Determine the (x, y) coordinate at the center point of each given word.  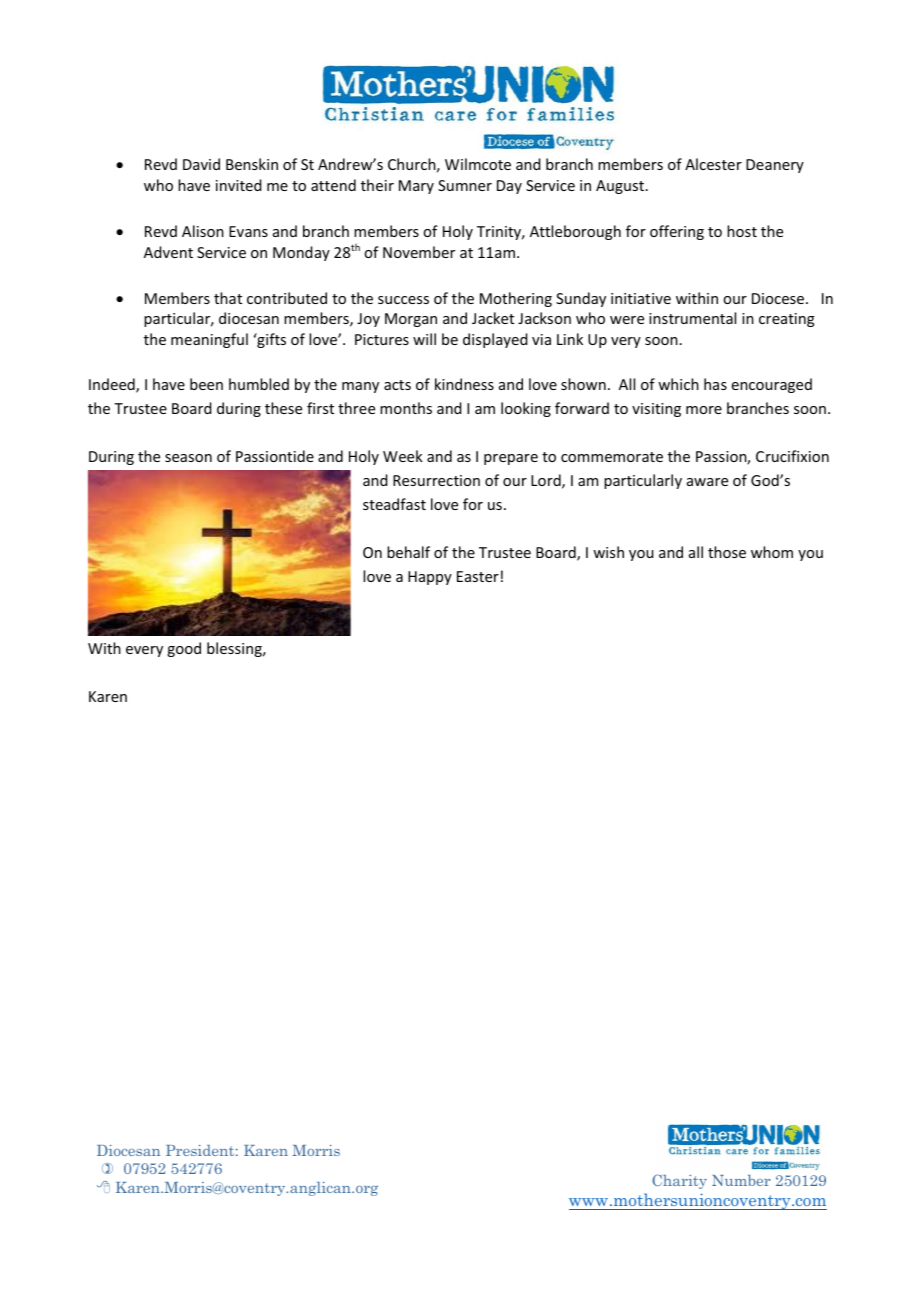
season (188, 458)
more (704, 410)
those (727, 552)
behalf (408, 552)
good (184, 649)
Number (741, 1180)
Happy (430, 578)
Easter (478, 576)
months (406, 408)
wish (608, 552)
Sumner (465, 185)
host (742, 231)
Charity (679, 1181)
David (201, 164)
